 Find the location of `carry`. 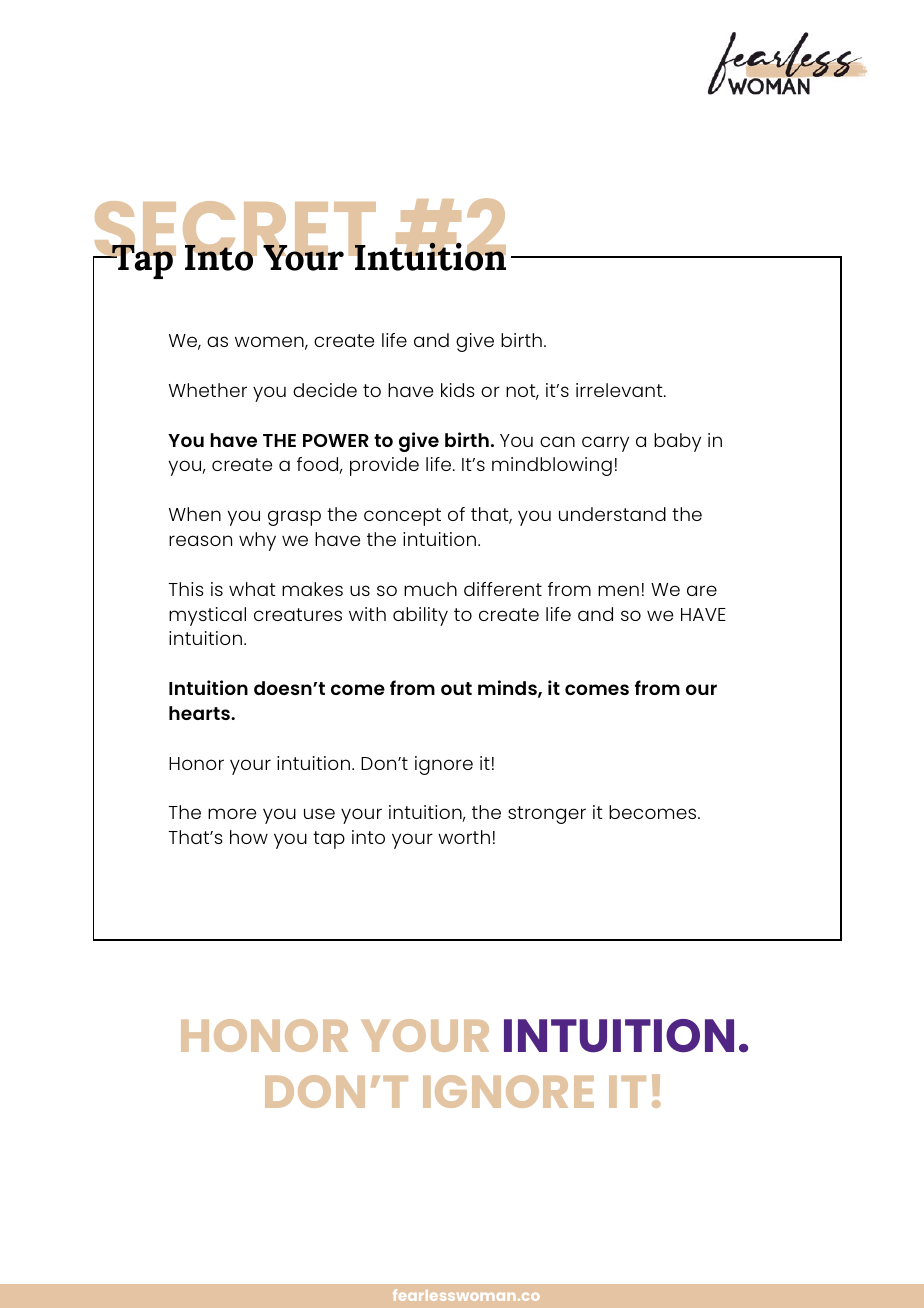

carry is located at coordinates (605, 444).
